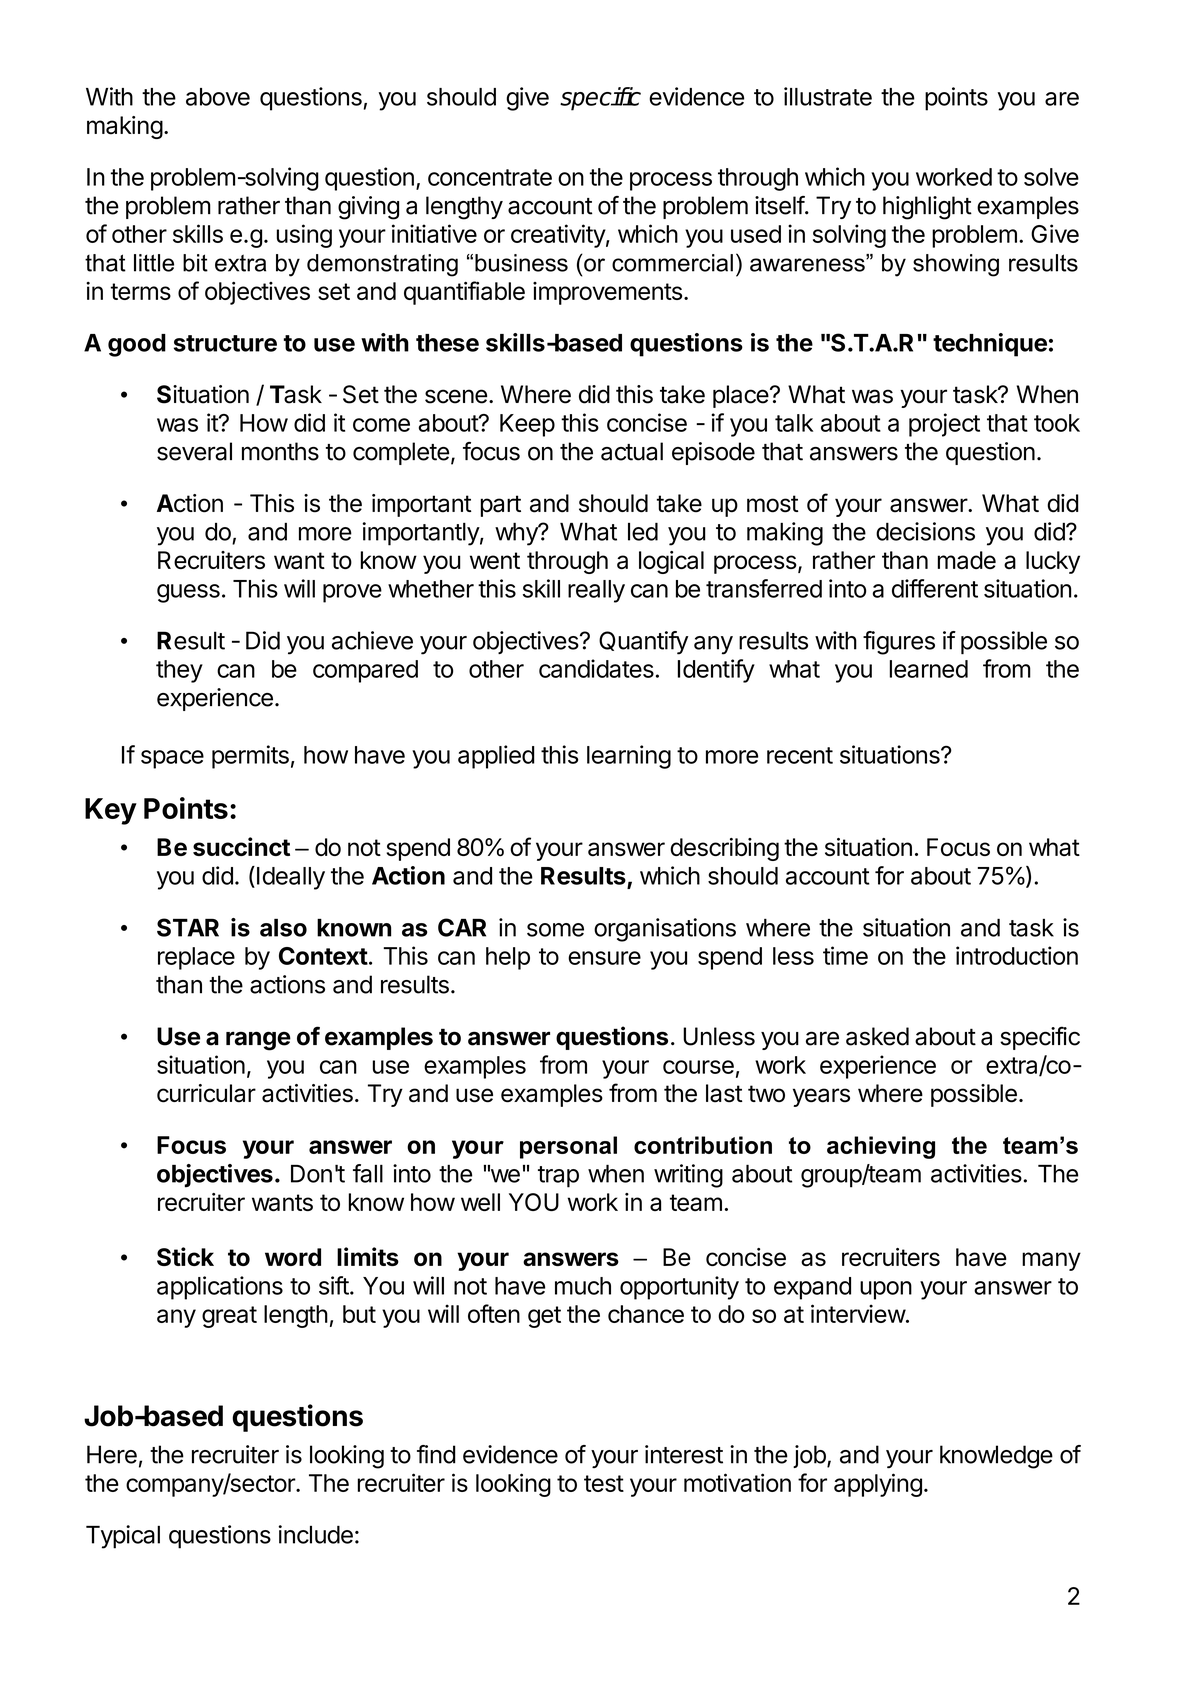 The height and width of the page is (1684, 1191). I want to click on actual, so click(632, 451).
